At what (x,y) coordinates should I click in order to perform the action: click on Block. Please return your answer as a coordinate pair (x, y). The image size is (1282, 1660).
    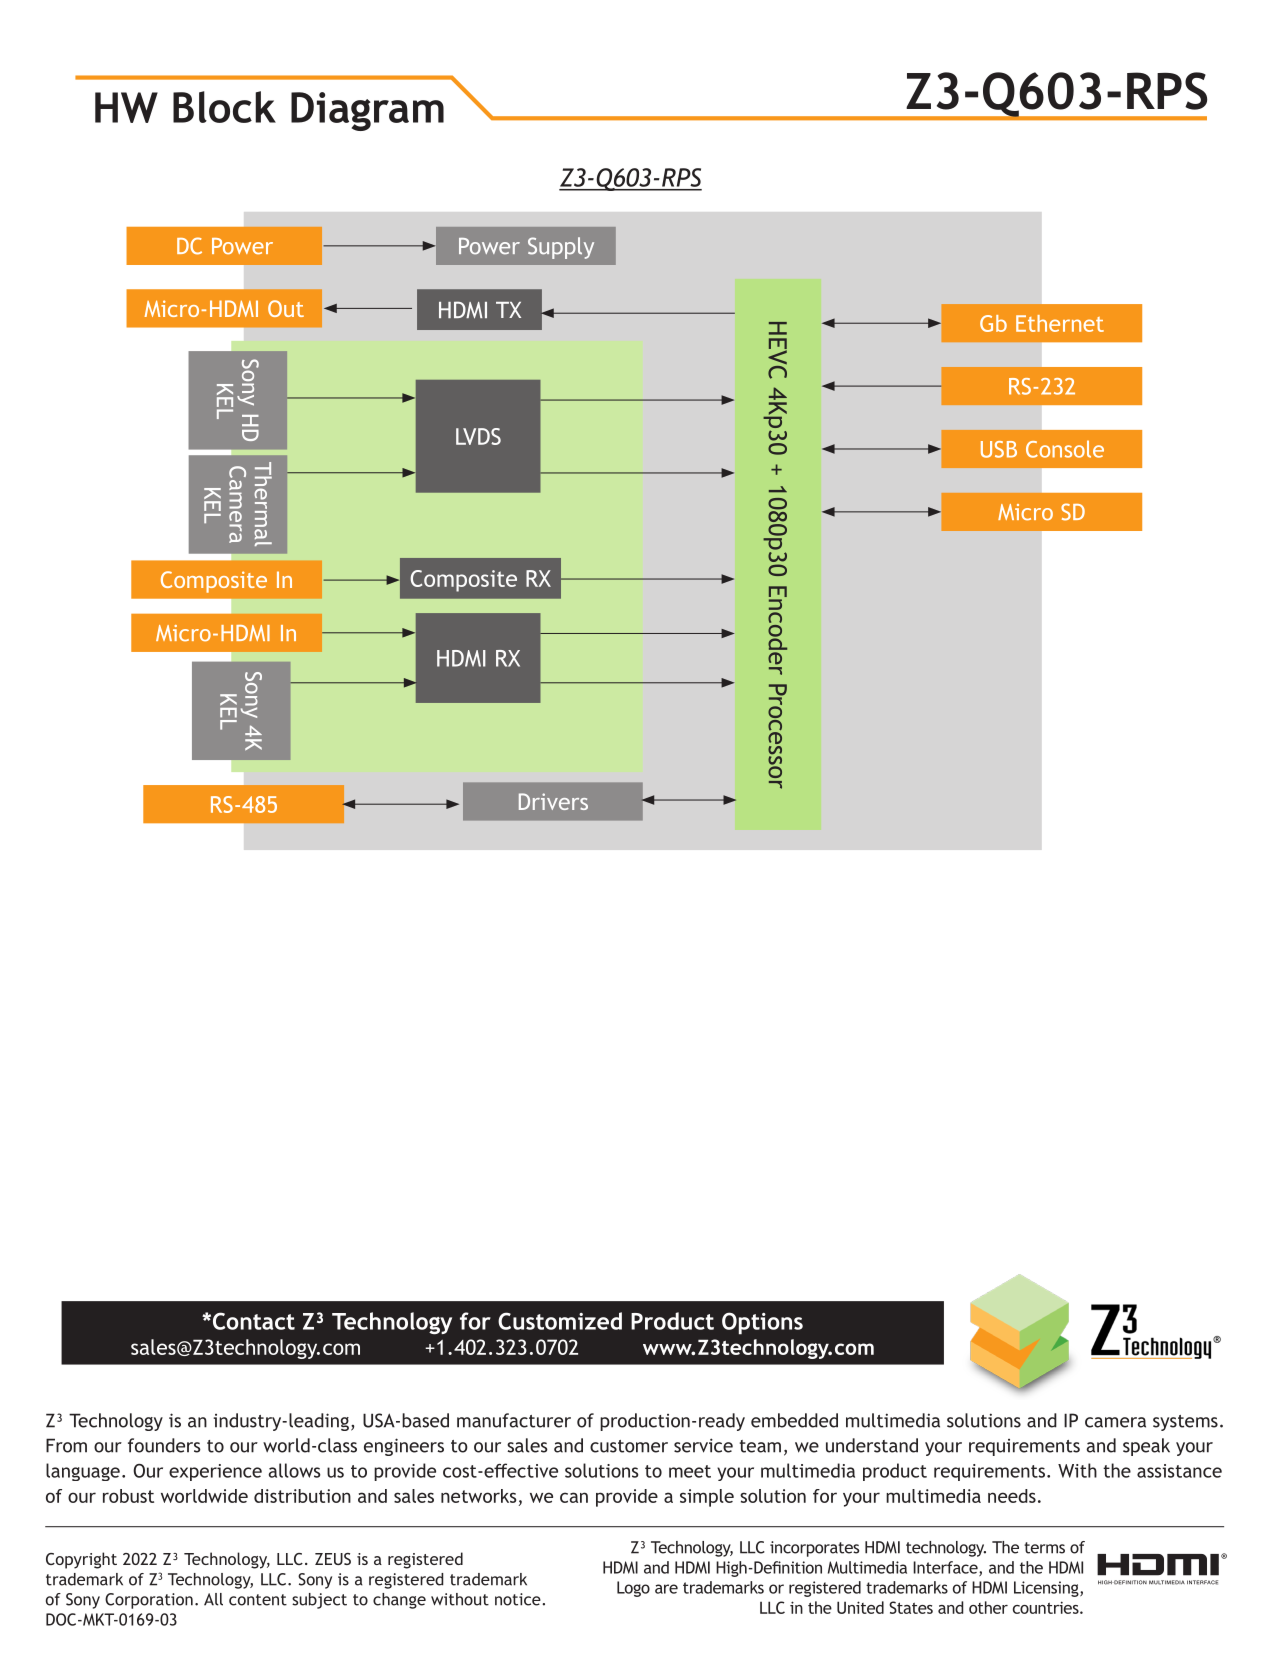
    Looking at the image, I should click on (224, 107).
